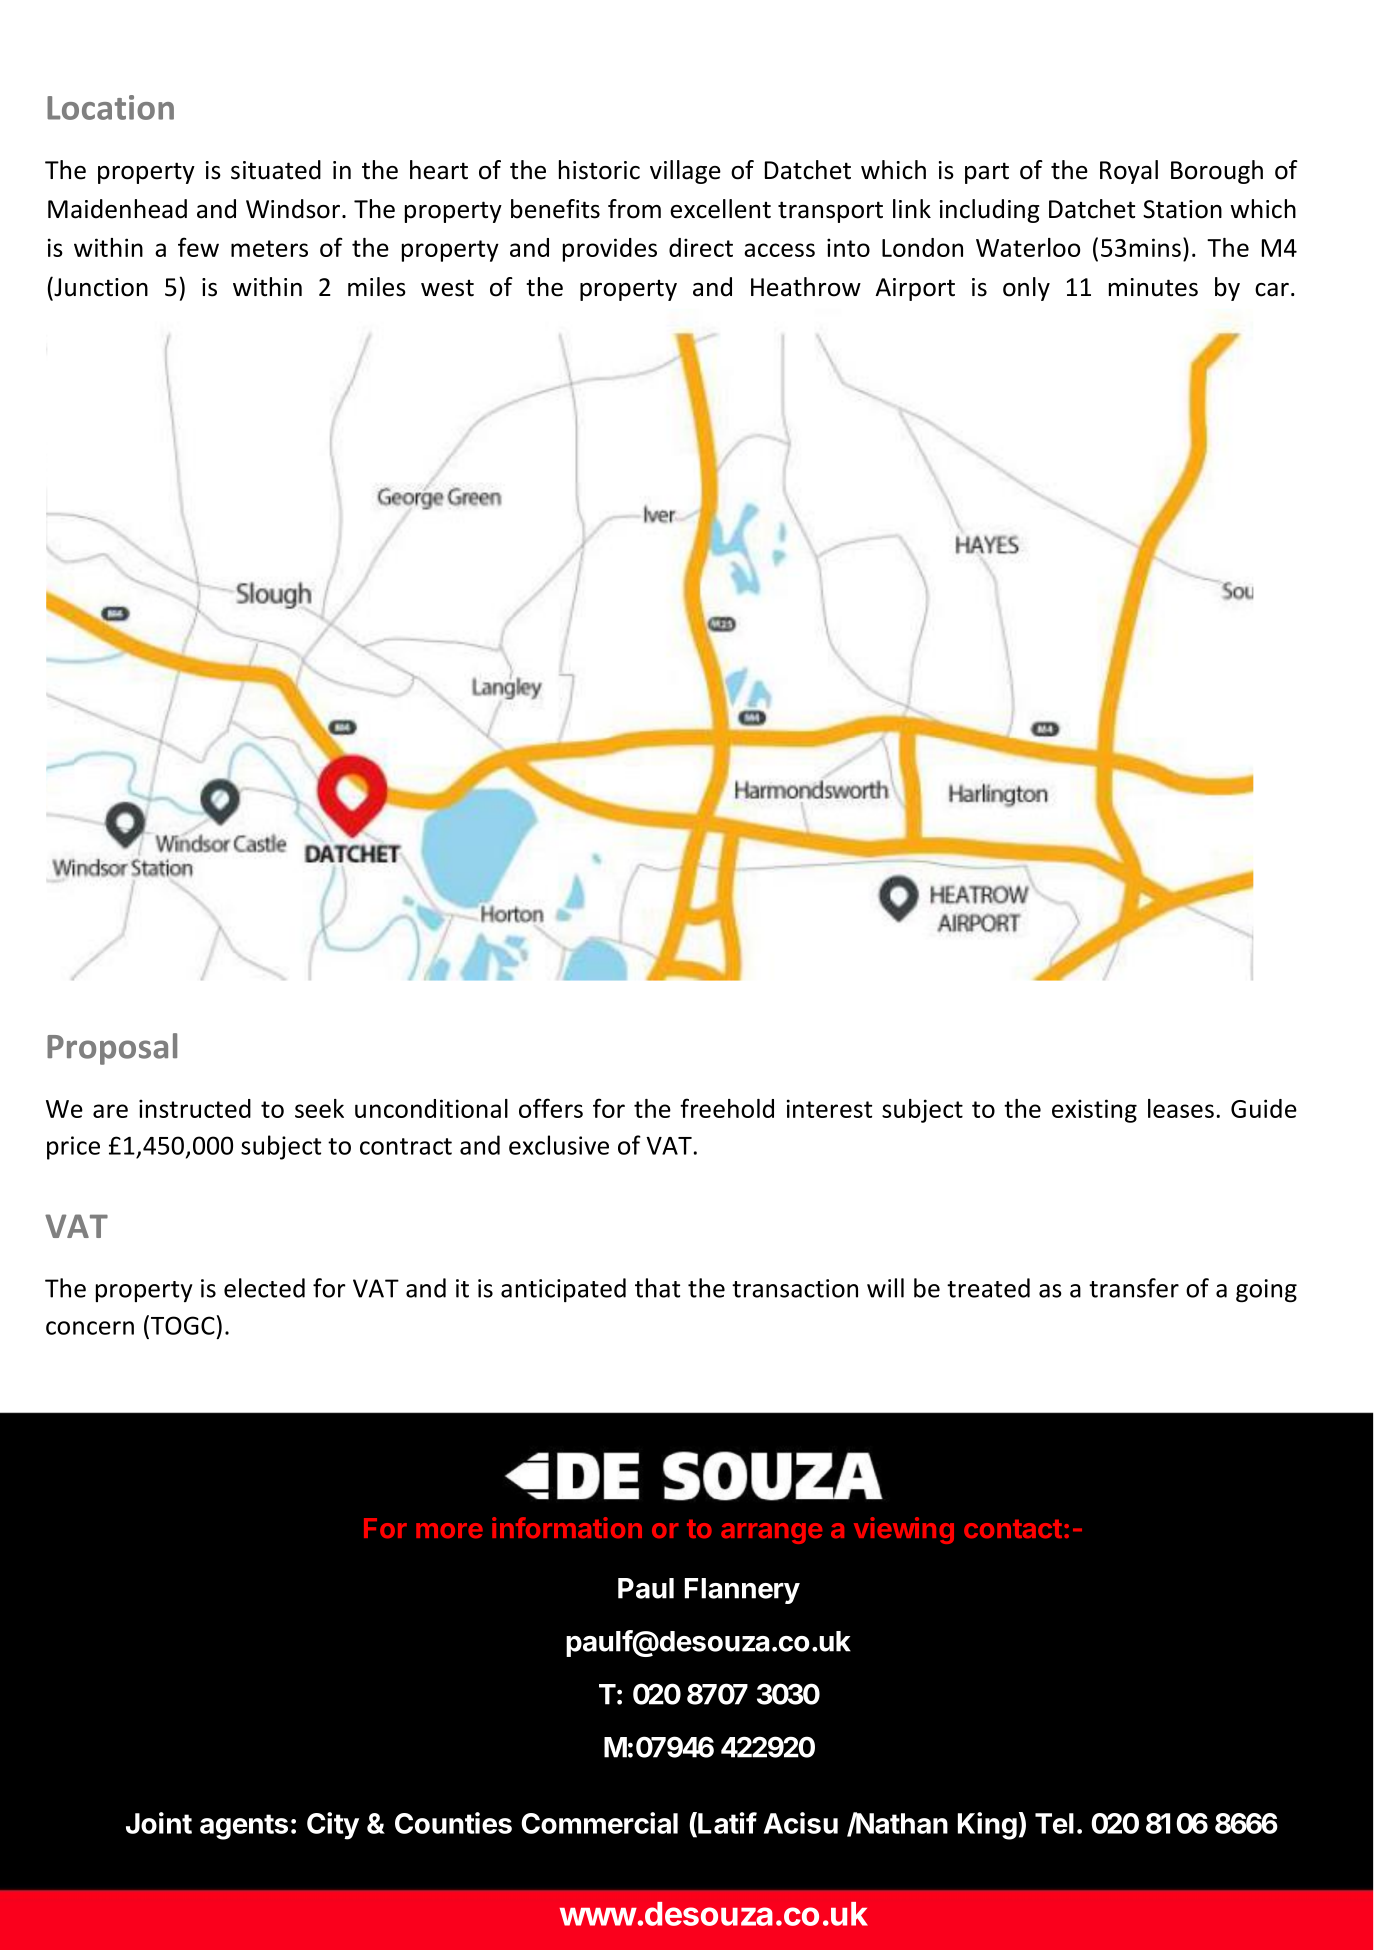 This screenshot has height=1951, width=1379. Describe the element at coordinates (112, 1049) in the screenshot. I see `Proposal` at that location.
